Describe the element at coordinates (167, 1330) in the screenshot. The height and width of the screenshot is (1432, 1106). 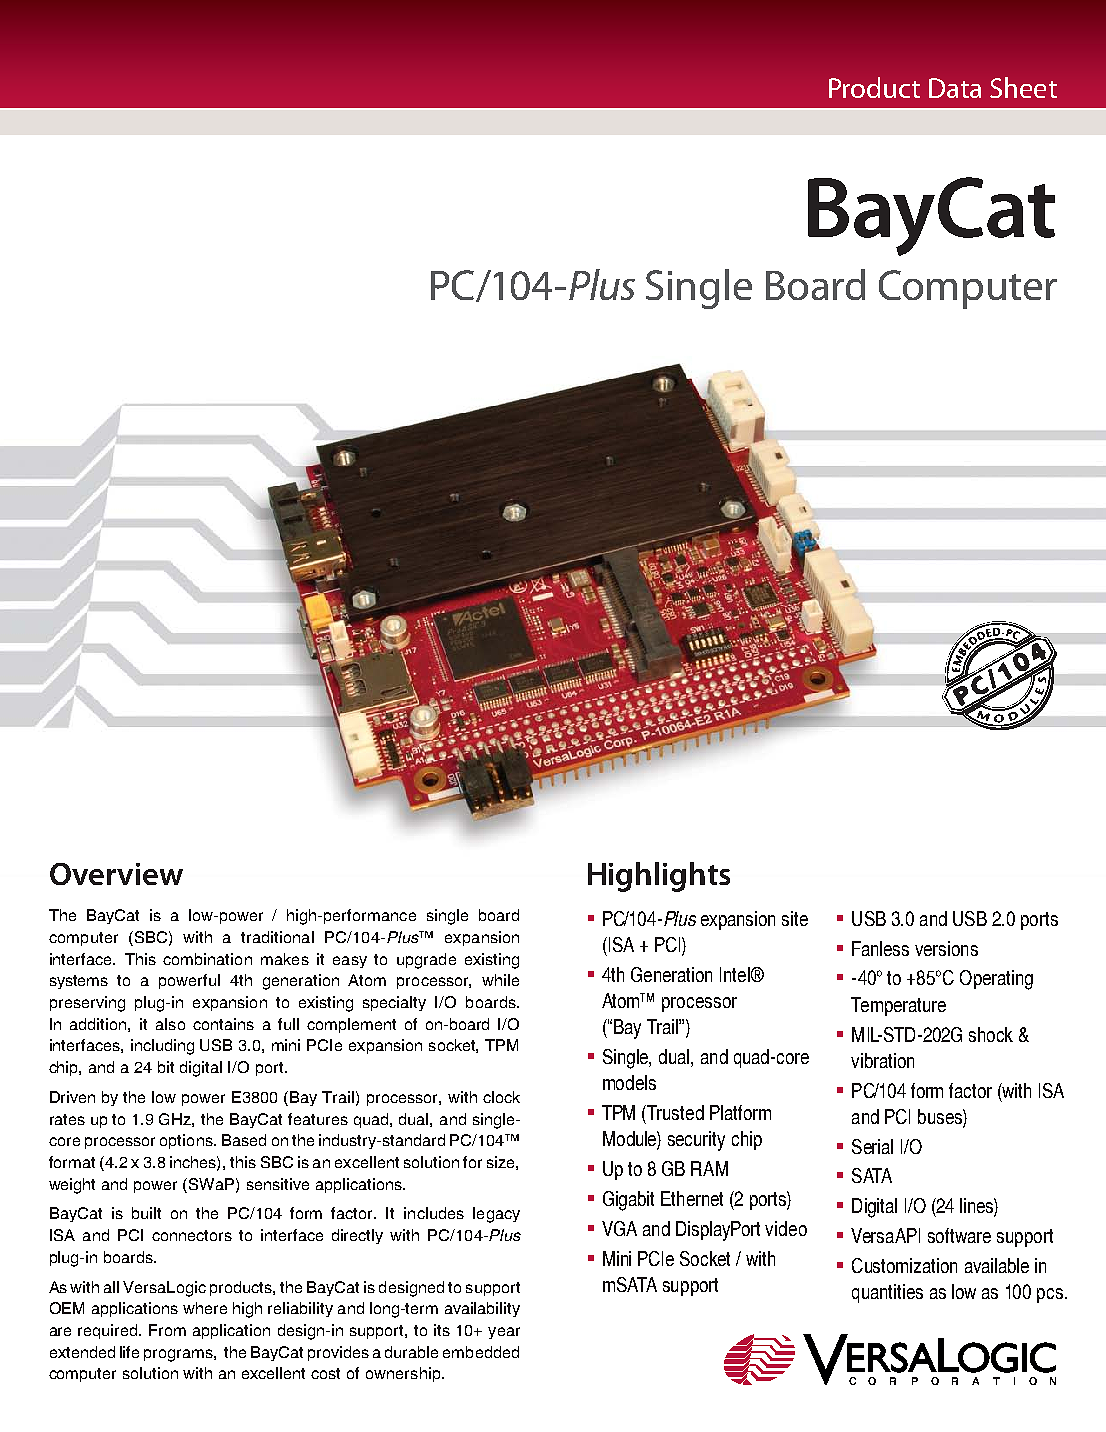
I see `From` at that location.
